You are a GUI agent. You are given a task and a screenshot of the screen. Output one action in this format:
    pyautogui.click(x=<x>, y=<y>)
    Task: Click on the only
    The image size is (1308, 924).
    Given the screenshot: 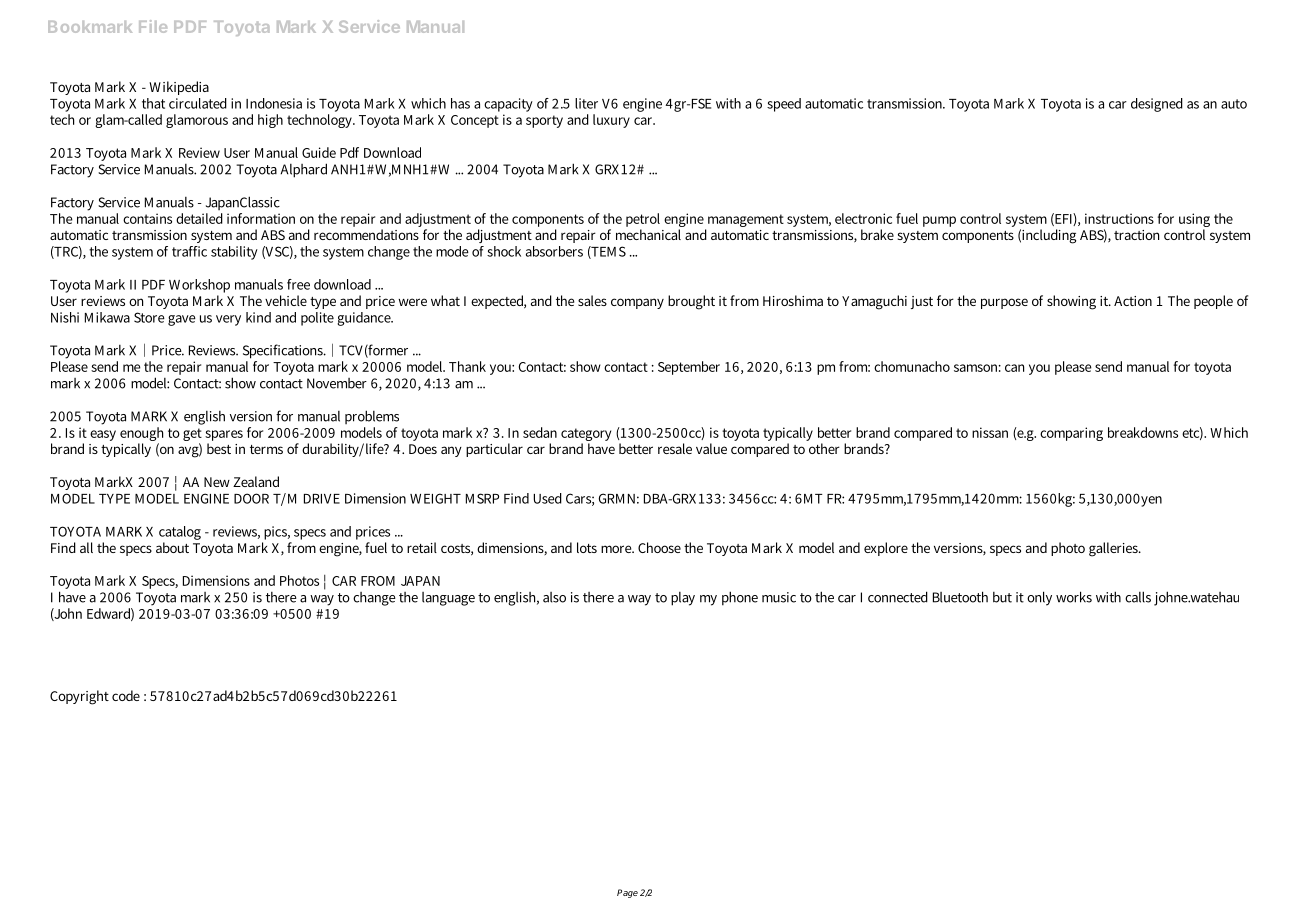 What is the action you would take?
    pyautogui.click(x=1039, y=598)
